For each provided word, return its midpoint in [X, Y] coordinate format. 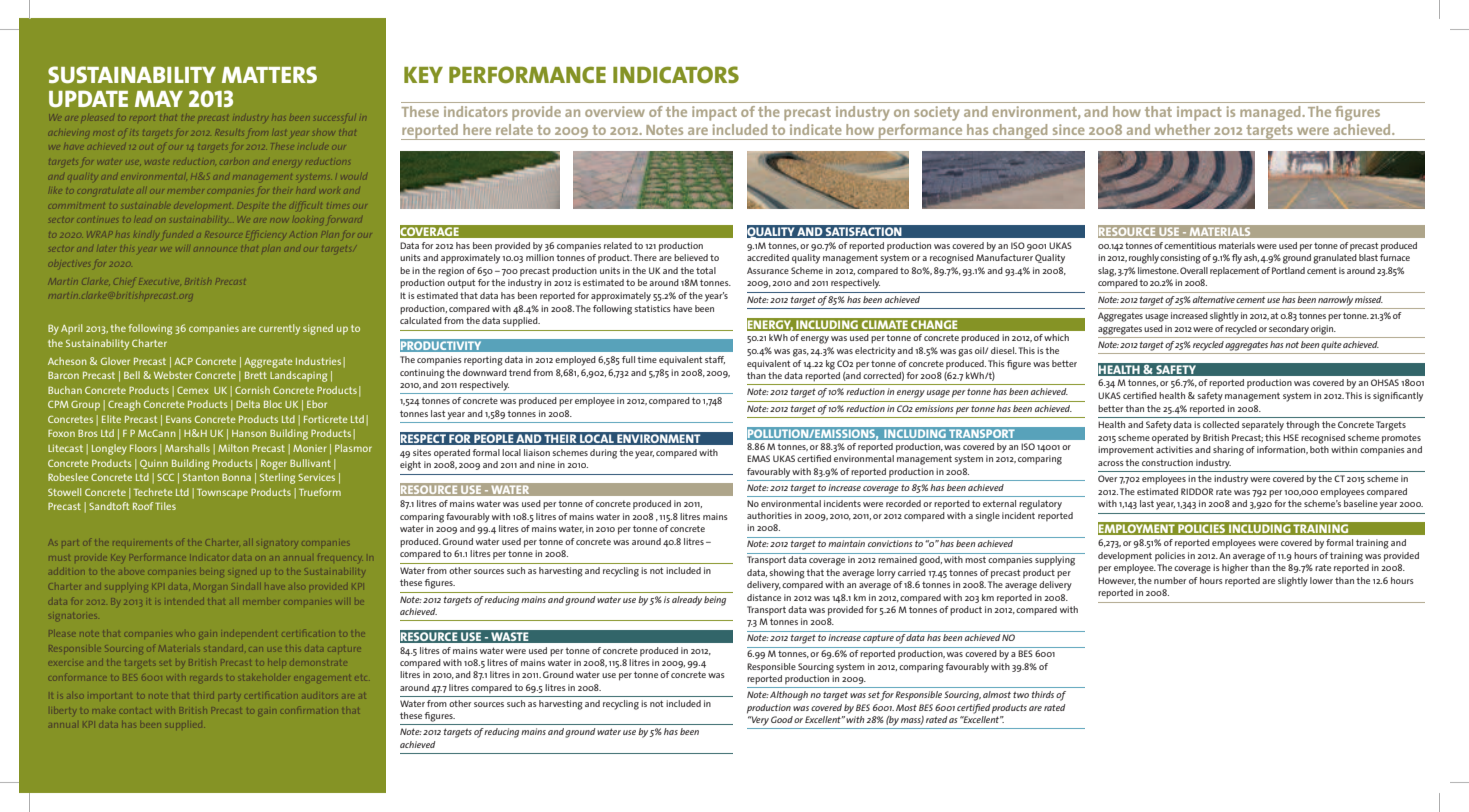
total [706, 270]
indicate [816, 129]
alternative [1214, 299]
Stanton [201, 477]
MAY [159, 99]
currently [279, 329]
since [1069, 129]
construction [1167, 462]
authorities [769, 515]
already [687, 601]
